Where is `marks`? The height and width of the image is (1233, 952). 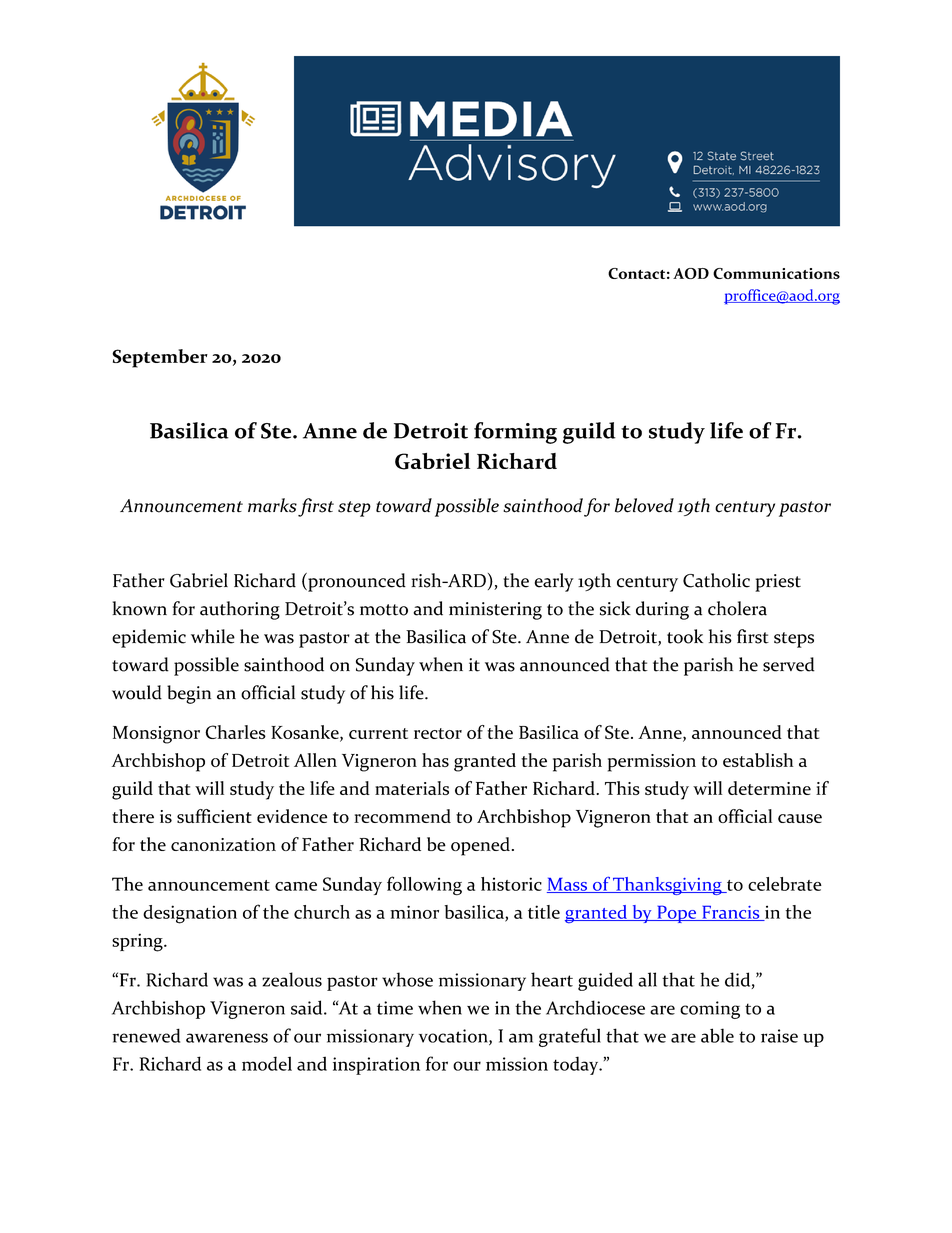 marks is located at coordinates (272, 505).
